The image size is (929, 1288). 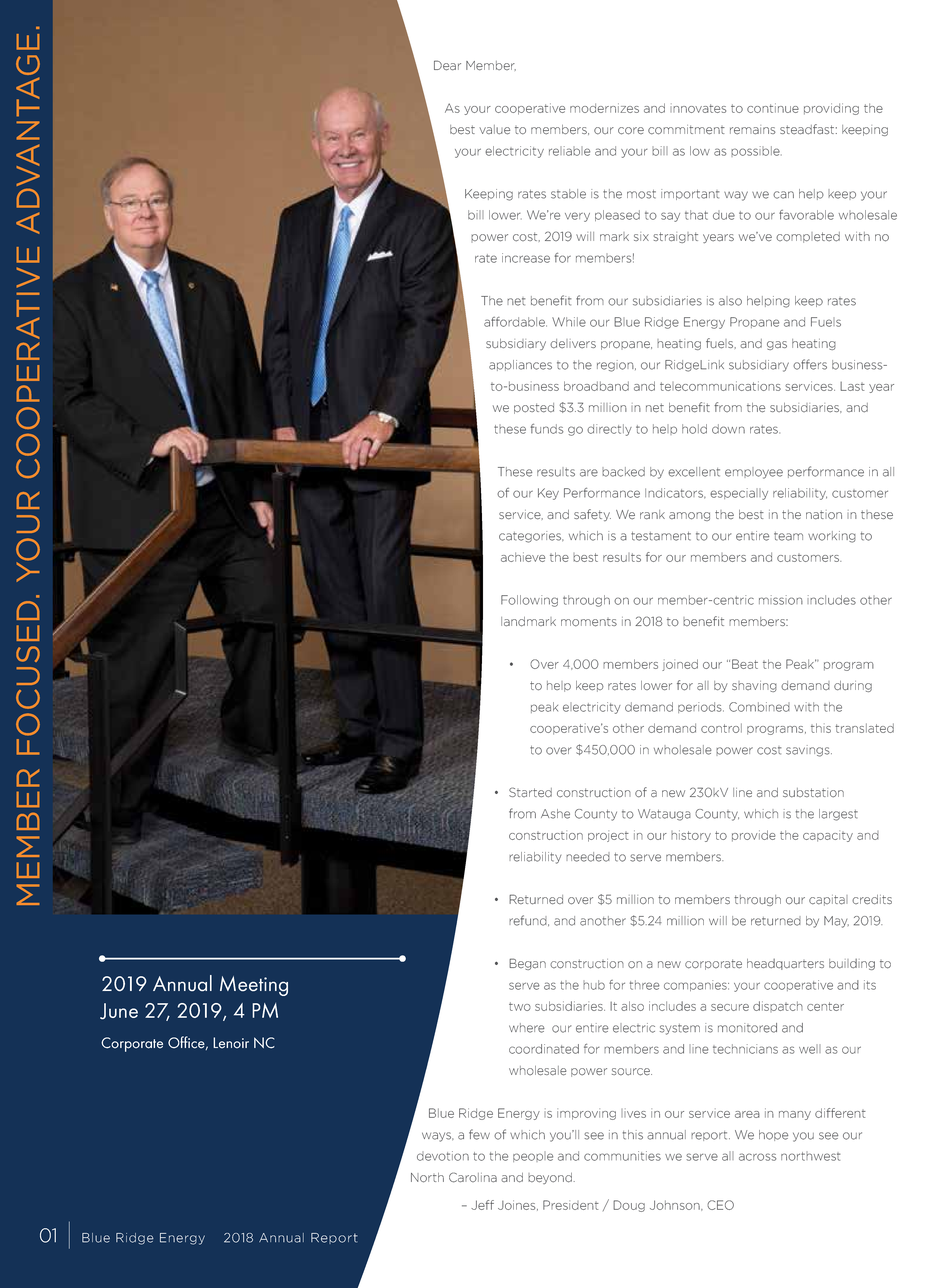 I want to click on gas, so click(x=777, y=345).
